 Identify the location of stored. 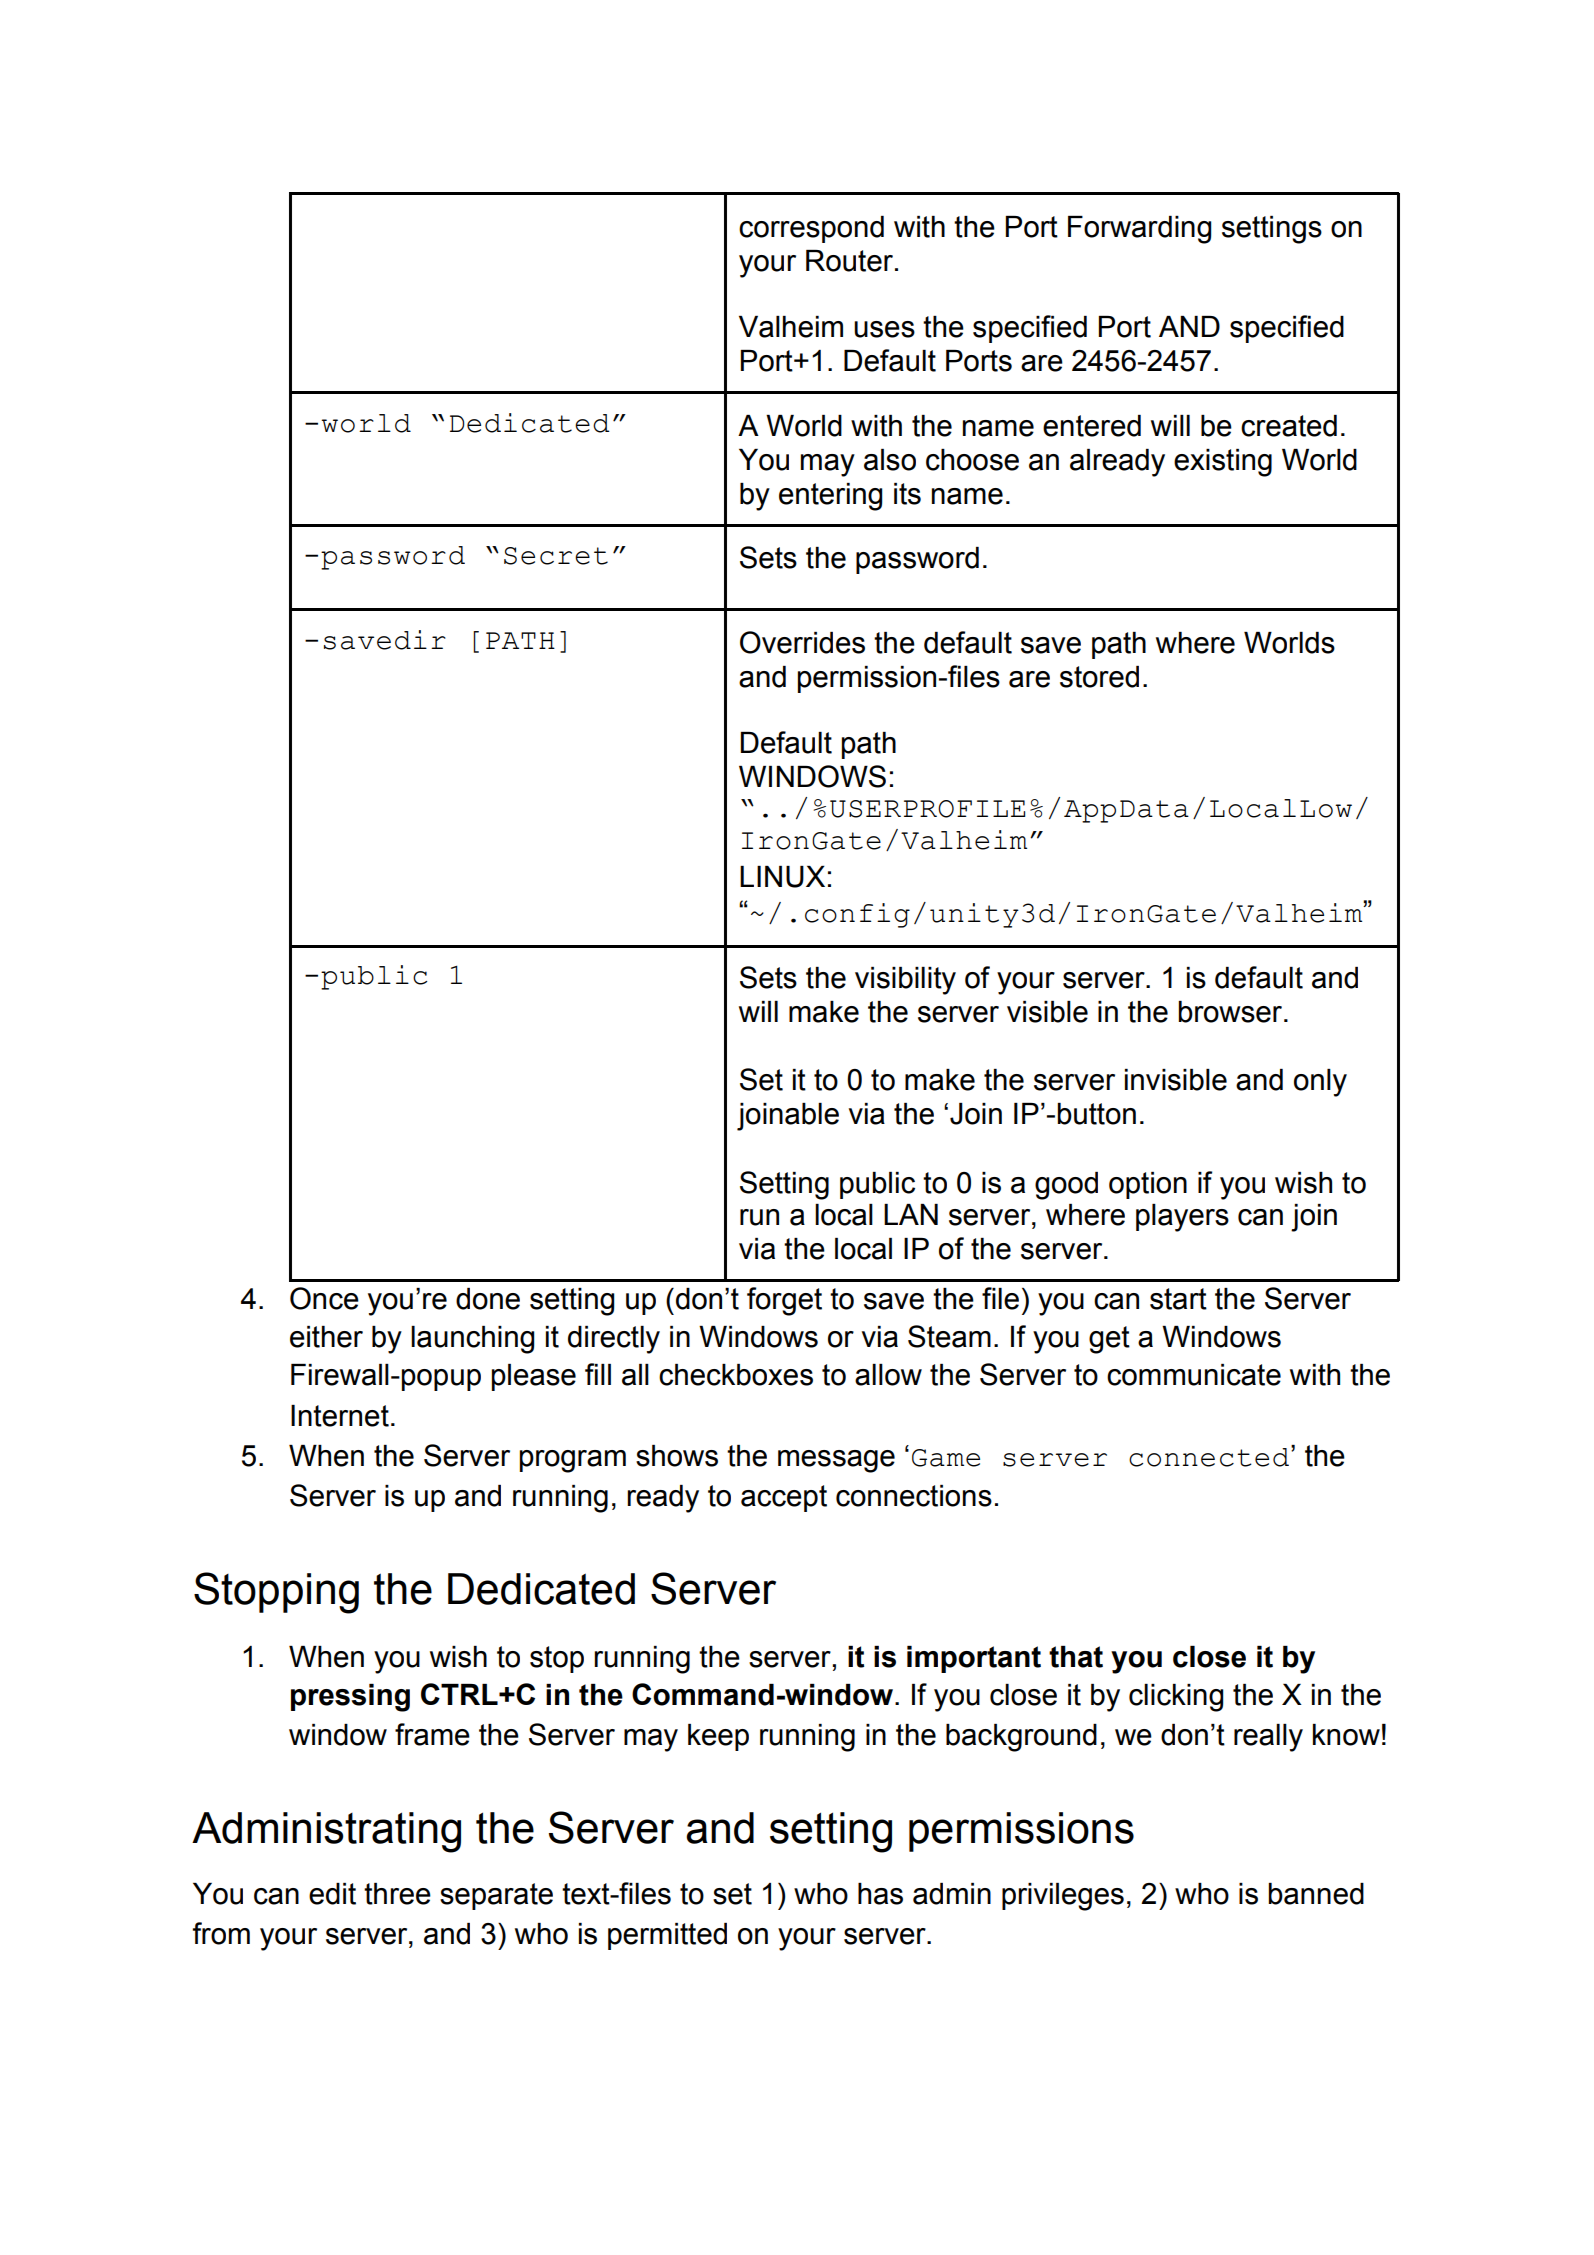
(1099, 677).
